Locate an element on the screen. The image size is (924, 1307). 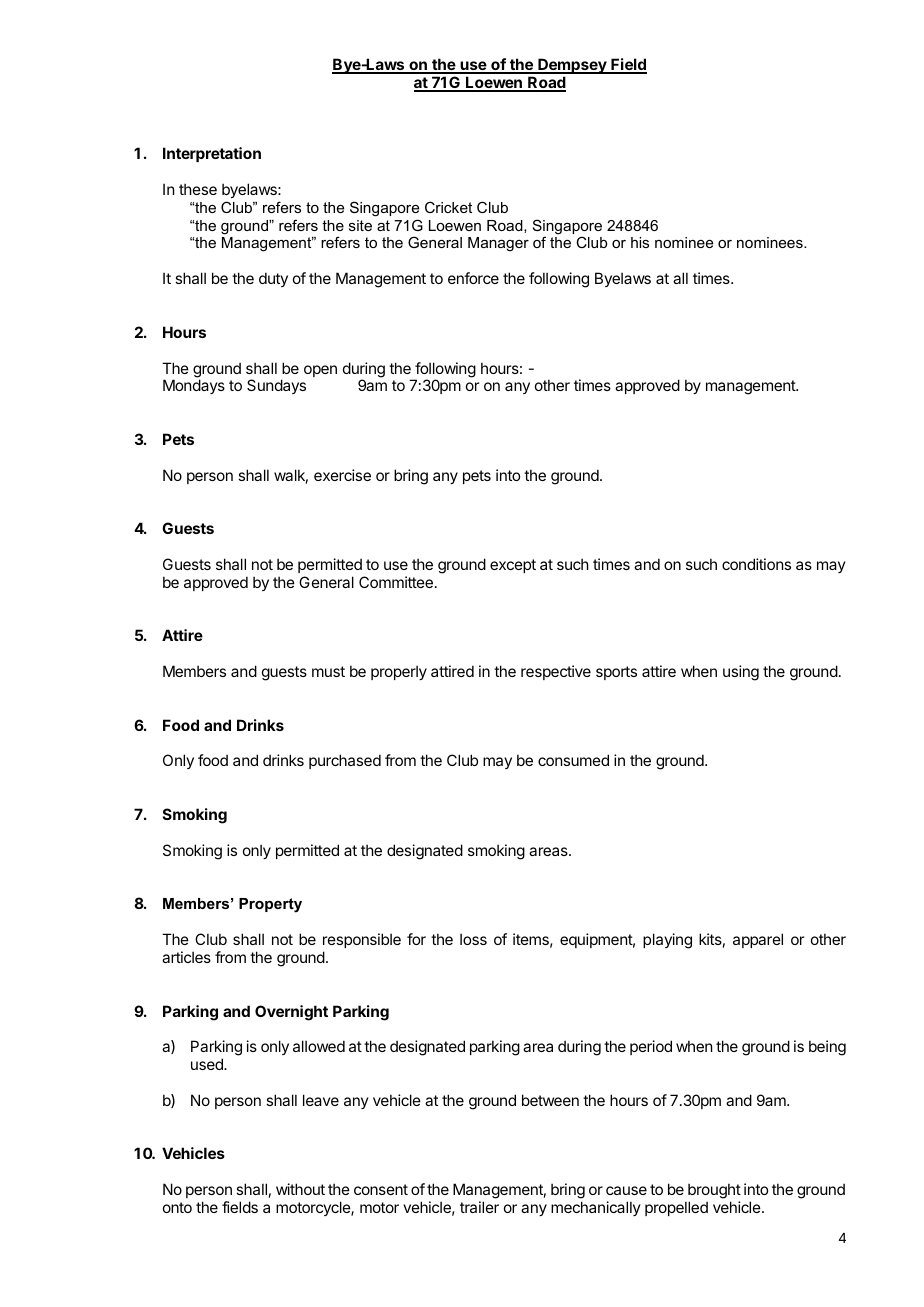
respective is located at coordinates (556, 672).
